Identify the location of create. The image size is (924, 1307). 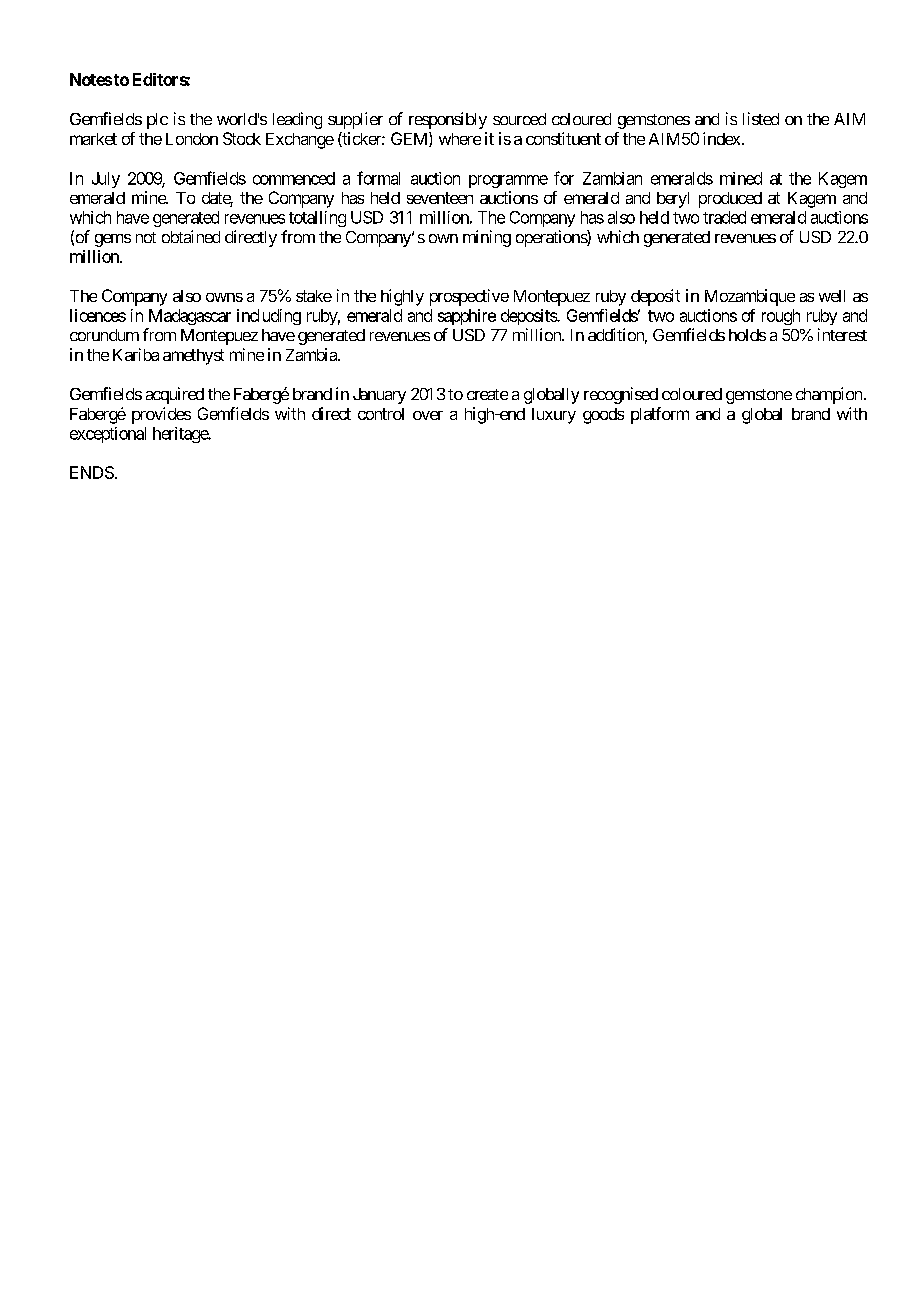
(487, 394).
